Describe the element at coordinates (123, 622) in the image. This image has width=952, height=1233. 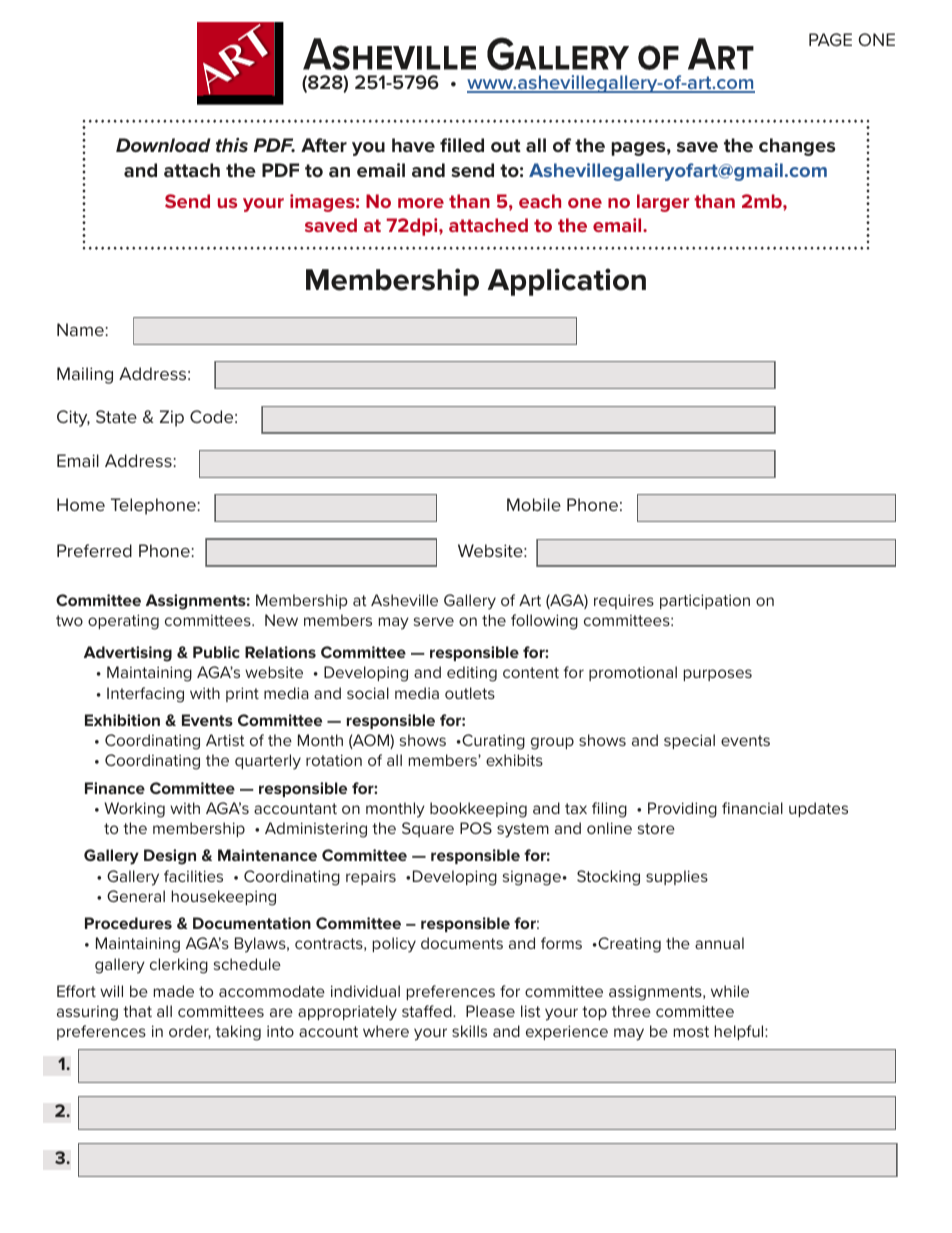
I see `operating` at that location.
